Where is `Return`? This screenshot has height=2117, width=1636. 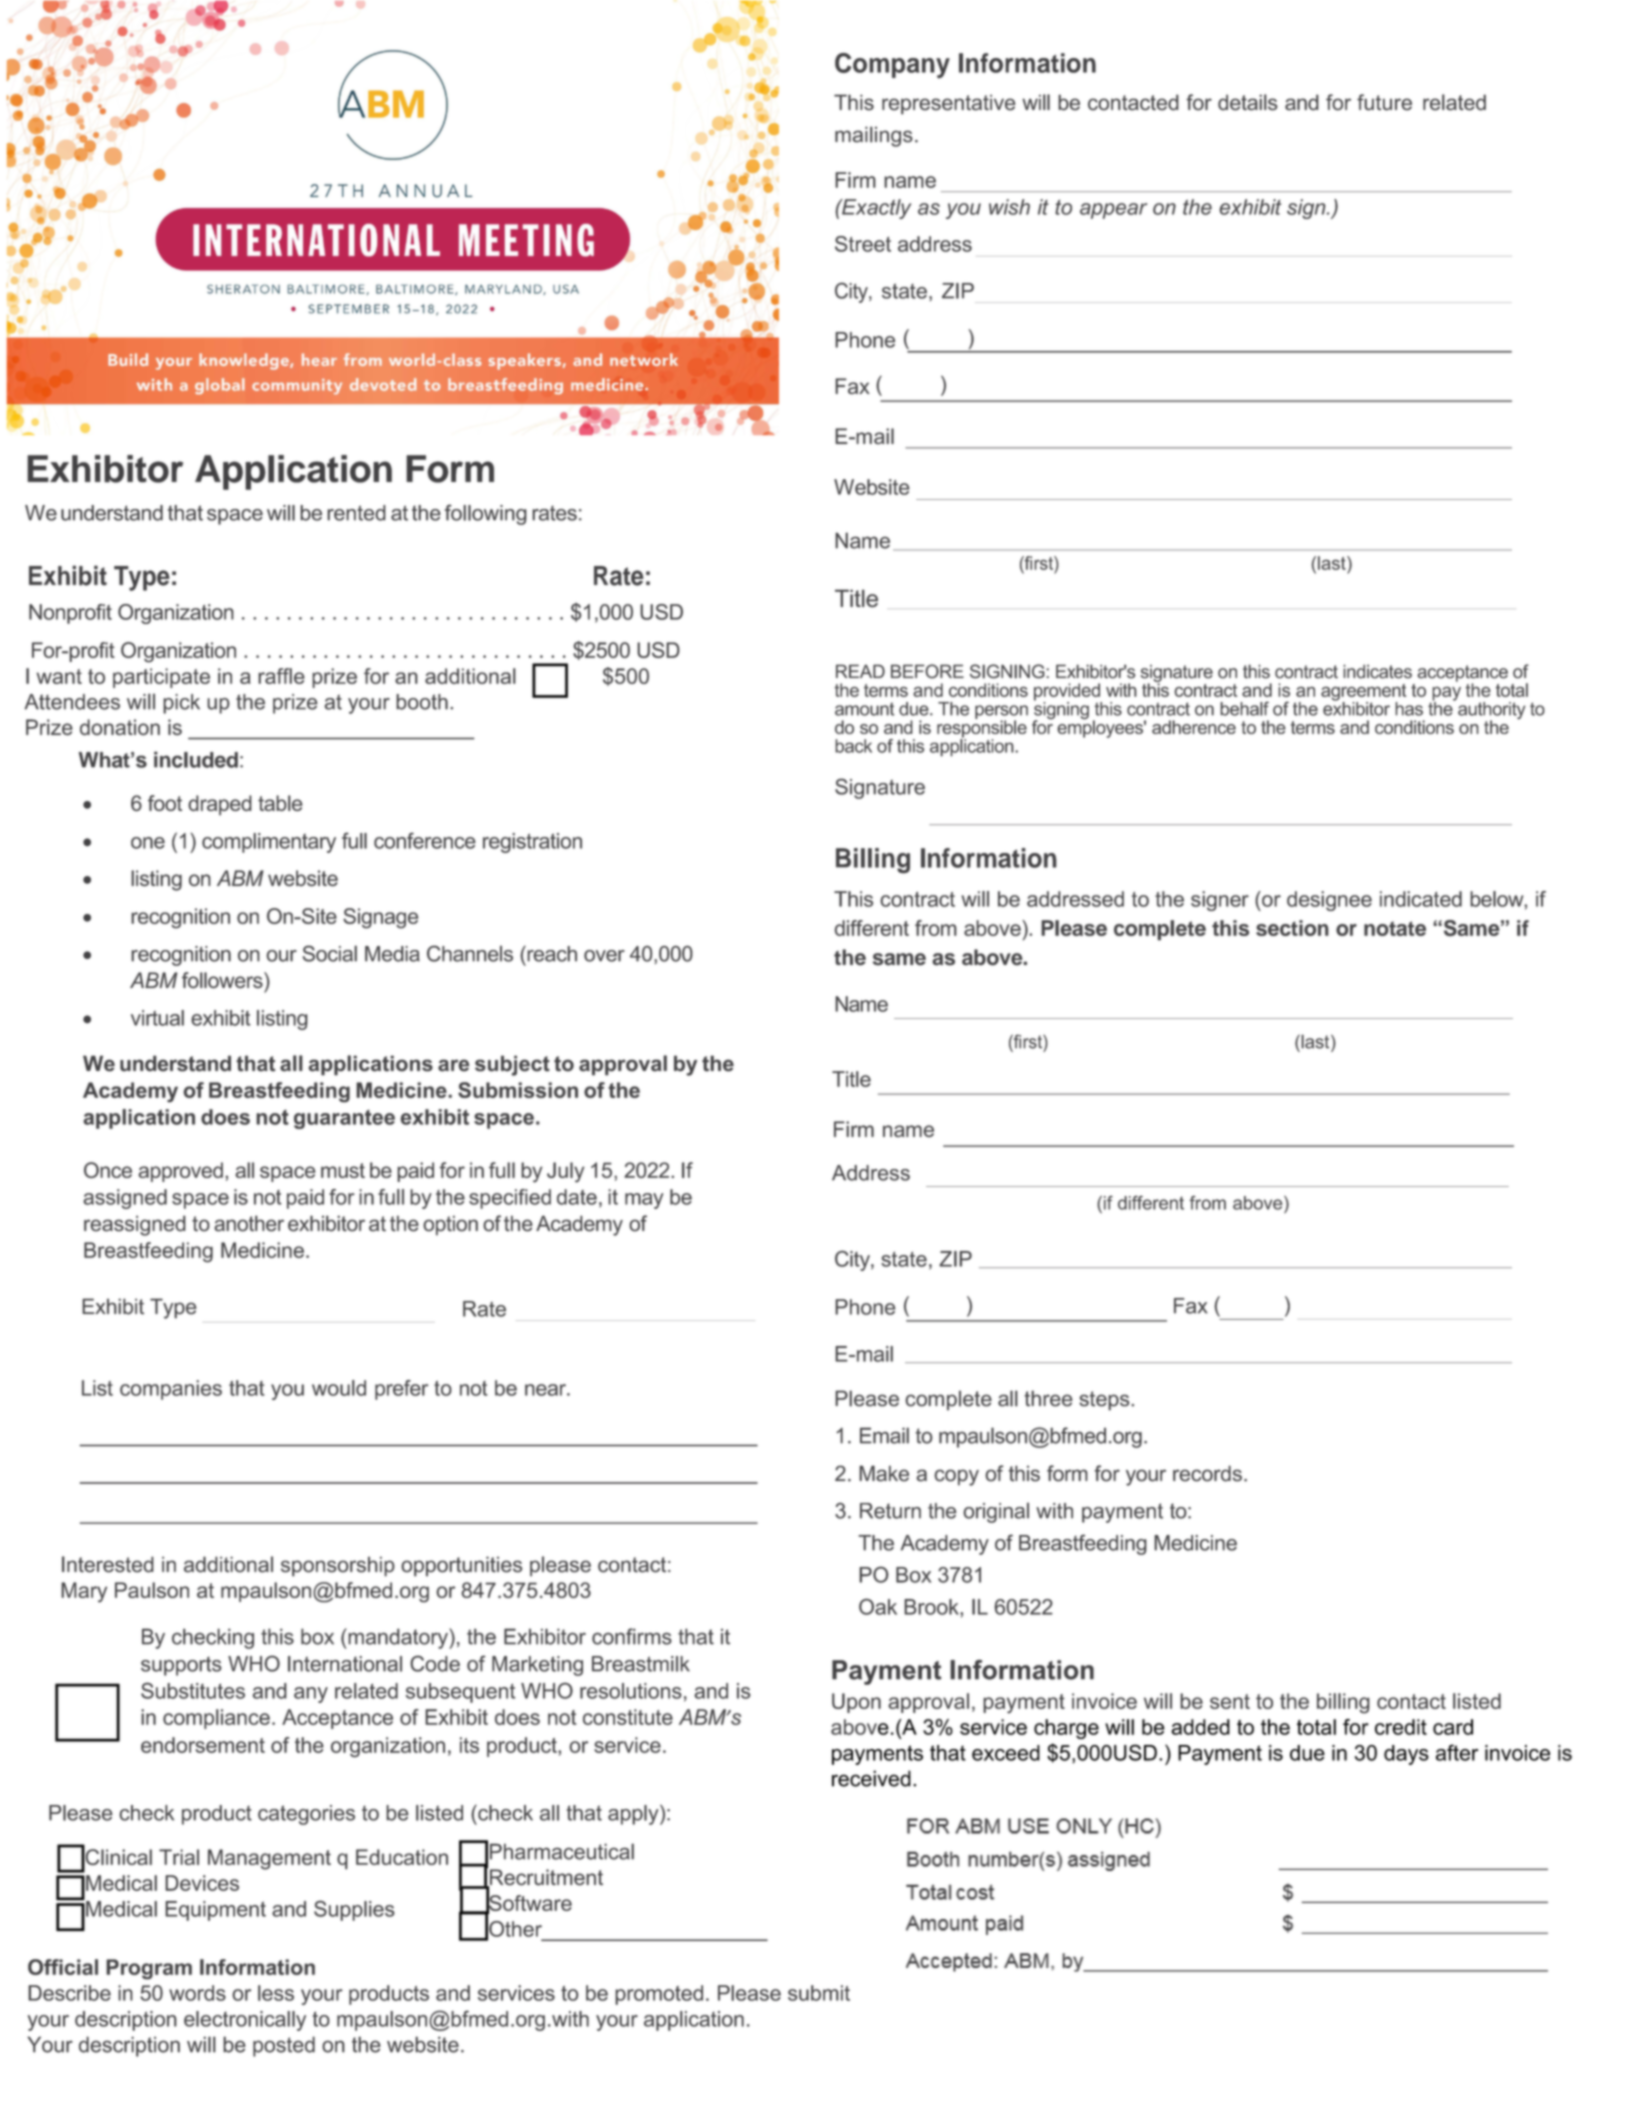 Return is located at coordinates (890, 1511).
